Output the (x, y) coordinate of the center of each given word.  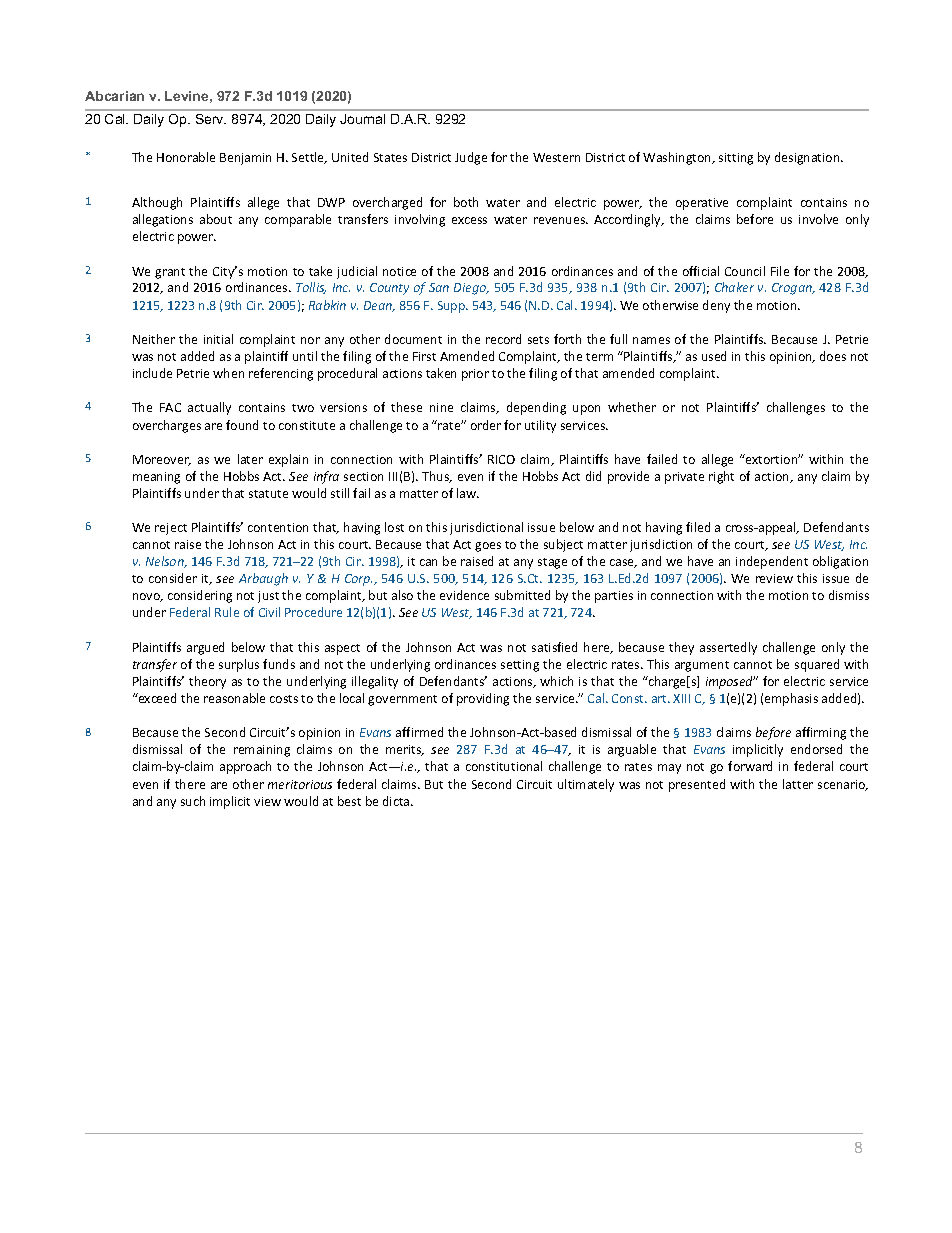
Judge (471, 158)
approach (245, 767)
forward (750, 766)
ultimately (586, 785)
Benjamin (245, 159)
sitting (736, 159)
